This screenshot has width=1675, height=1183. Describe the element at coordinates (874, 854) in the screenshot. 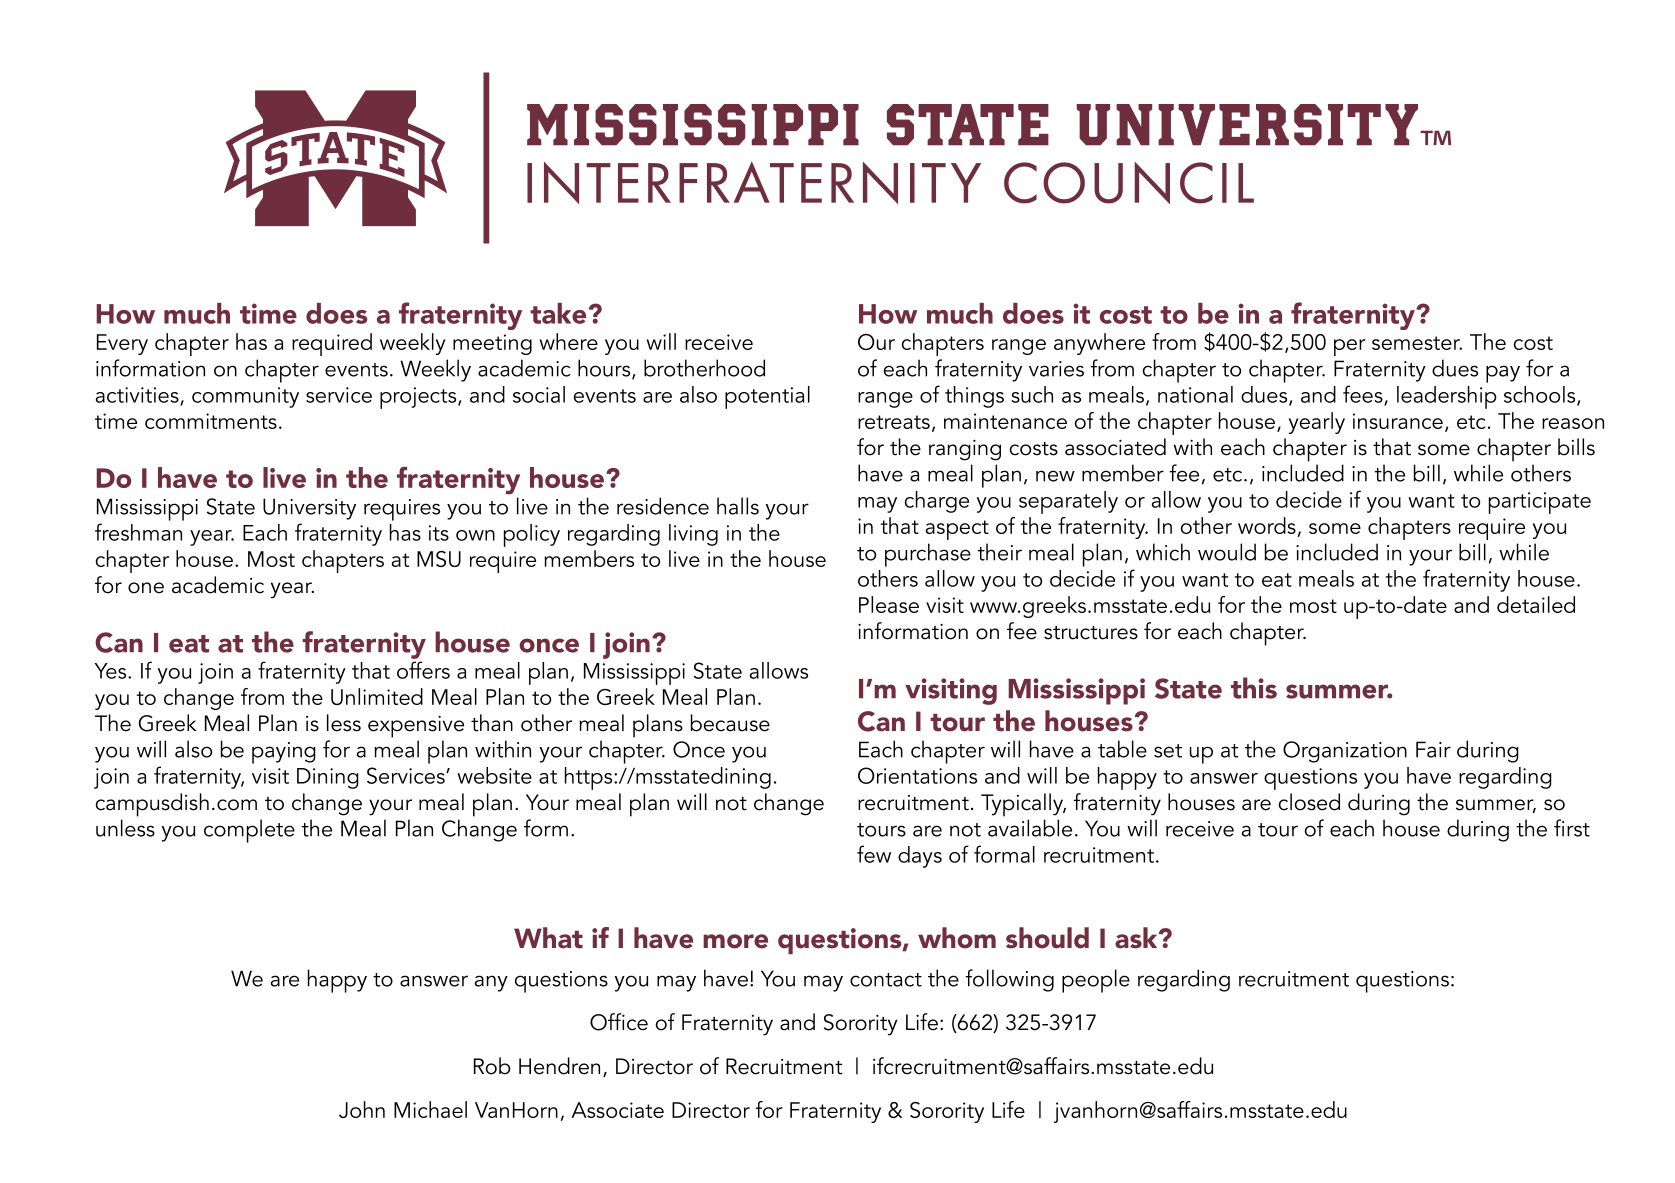

I see `few` at that location.
